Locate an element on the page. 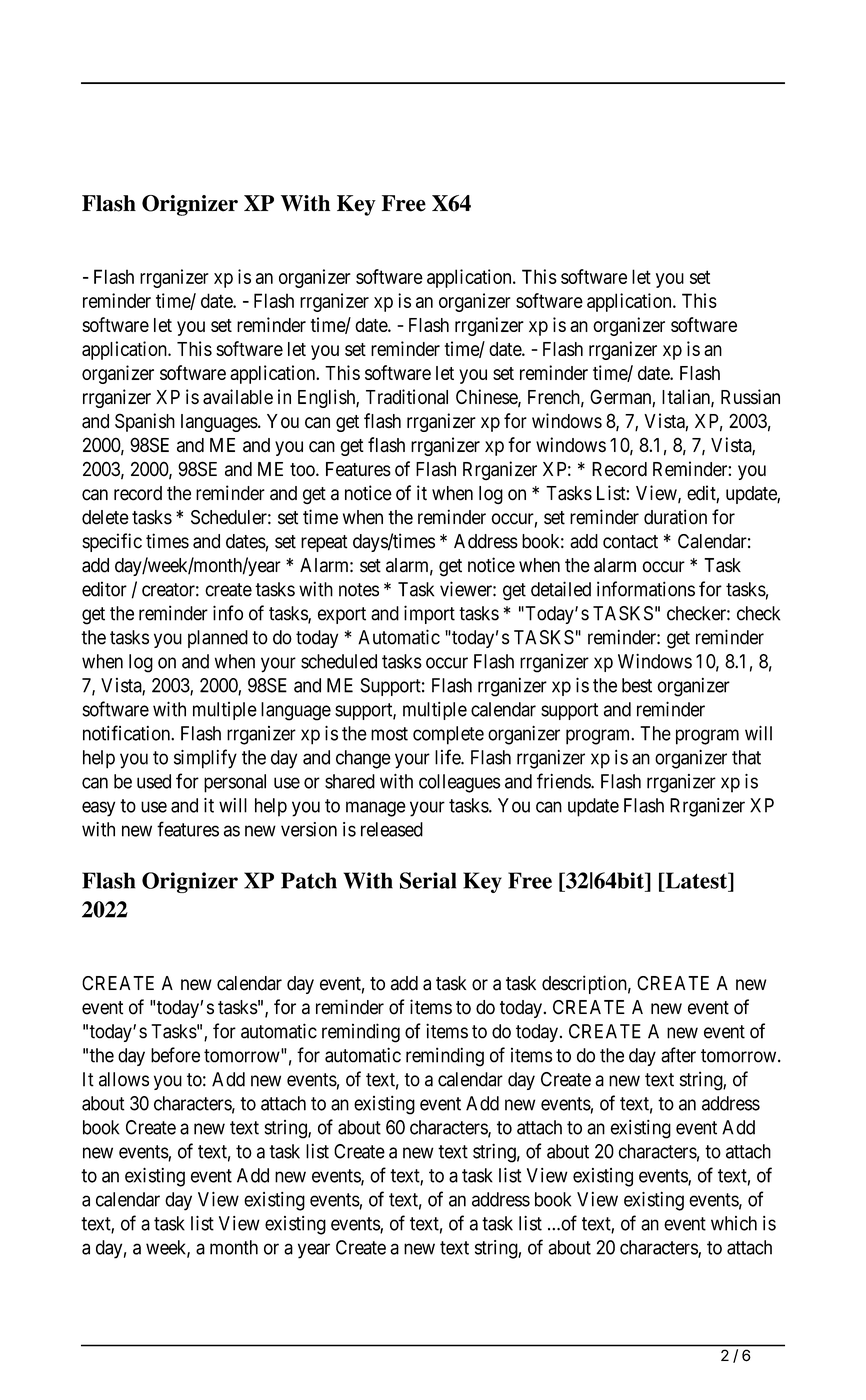 The height and width of the image is (1400, 866). Spanish is located at coordinates (145, 422).
